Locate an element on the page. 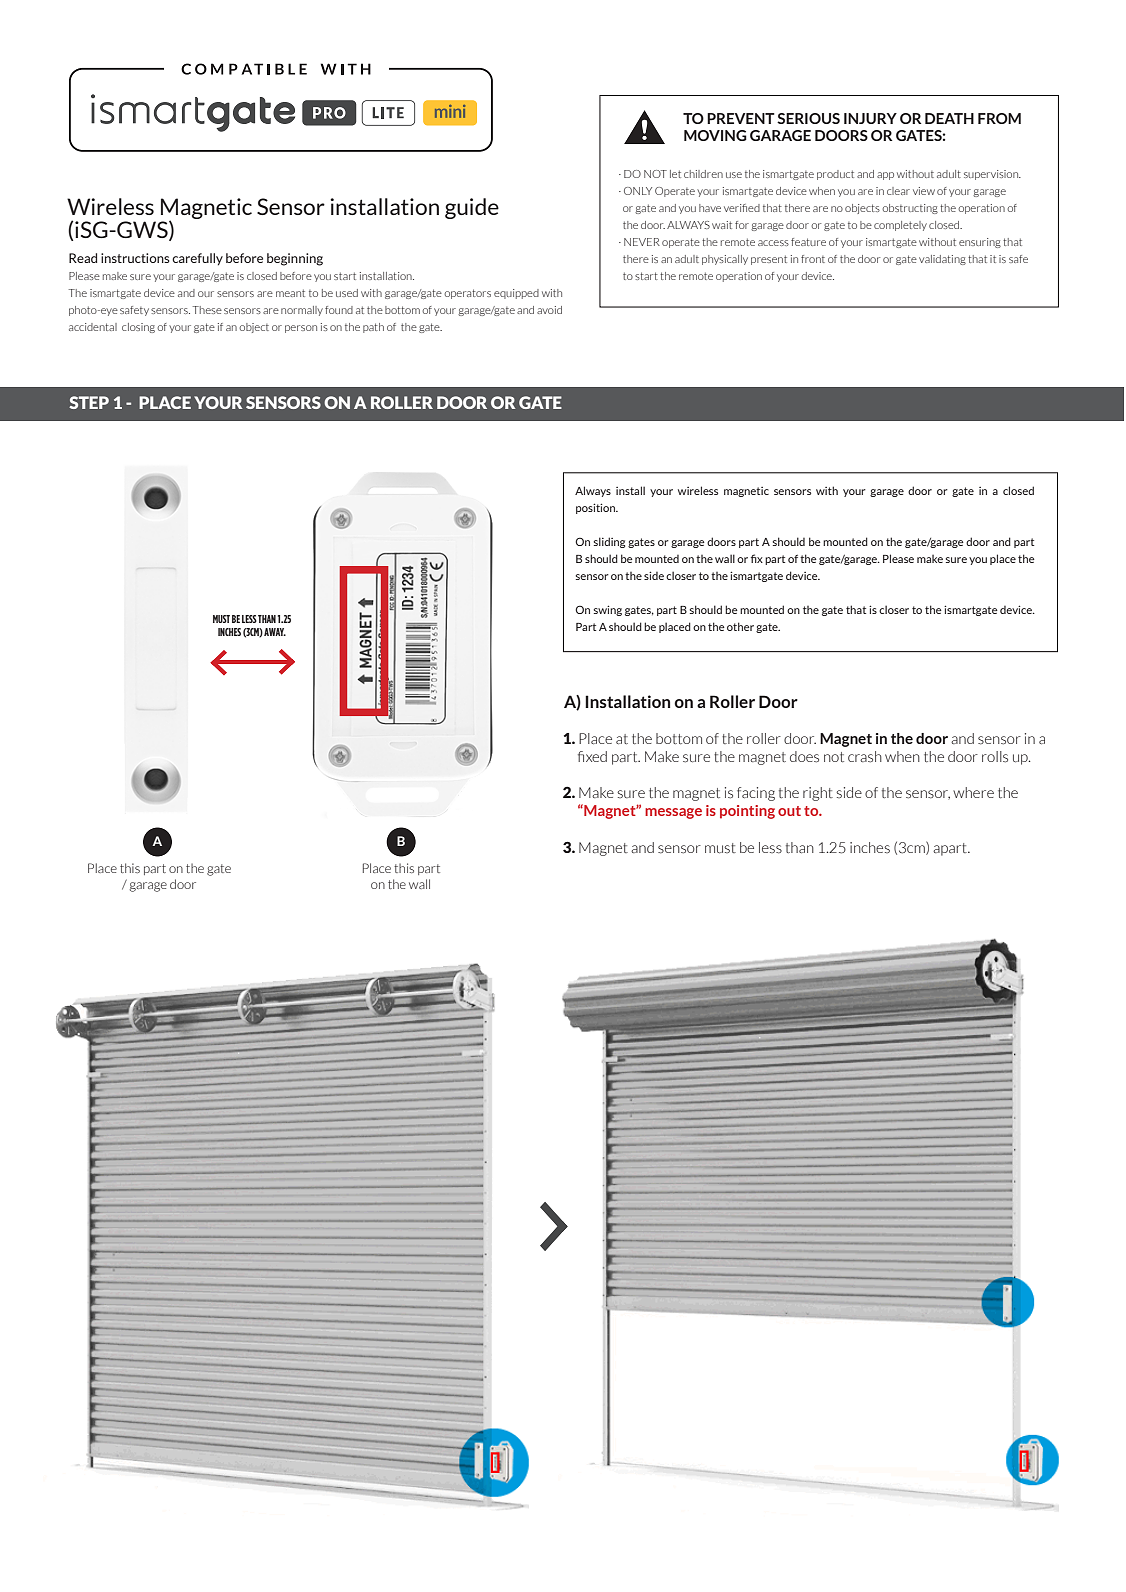  fixed is located at coordinates (592, 756).
